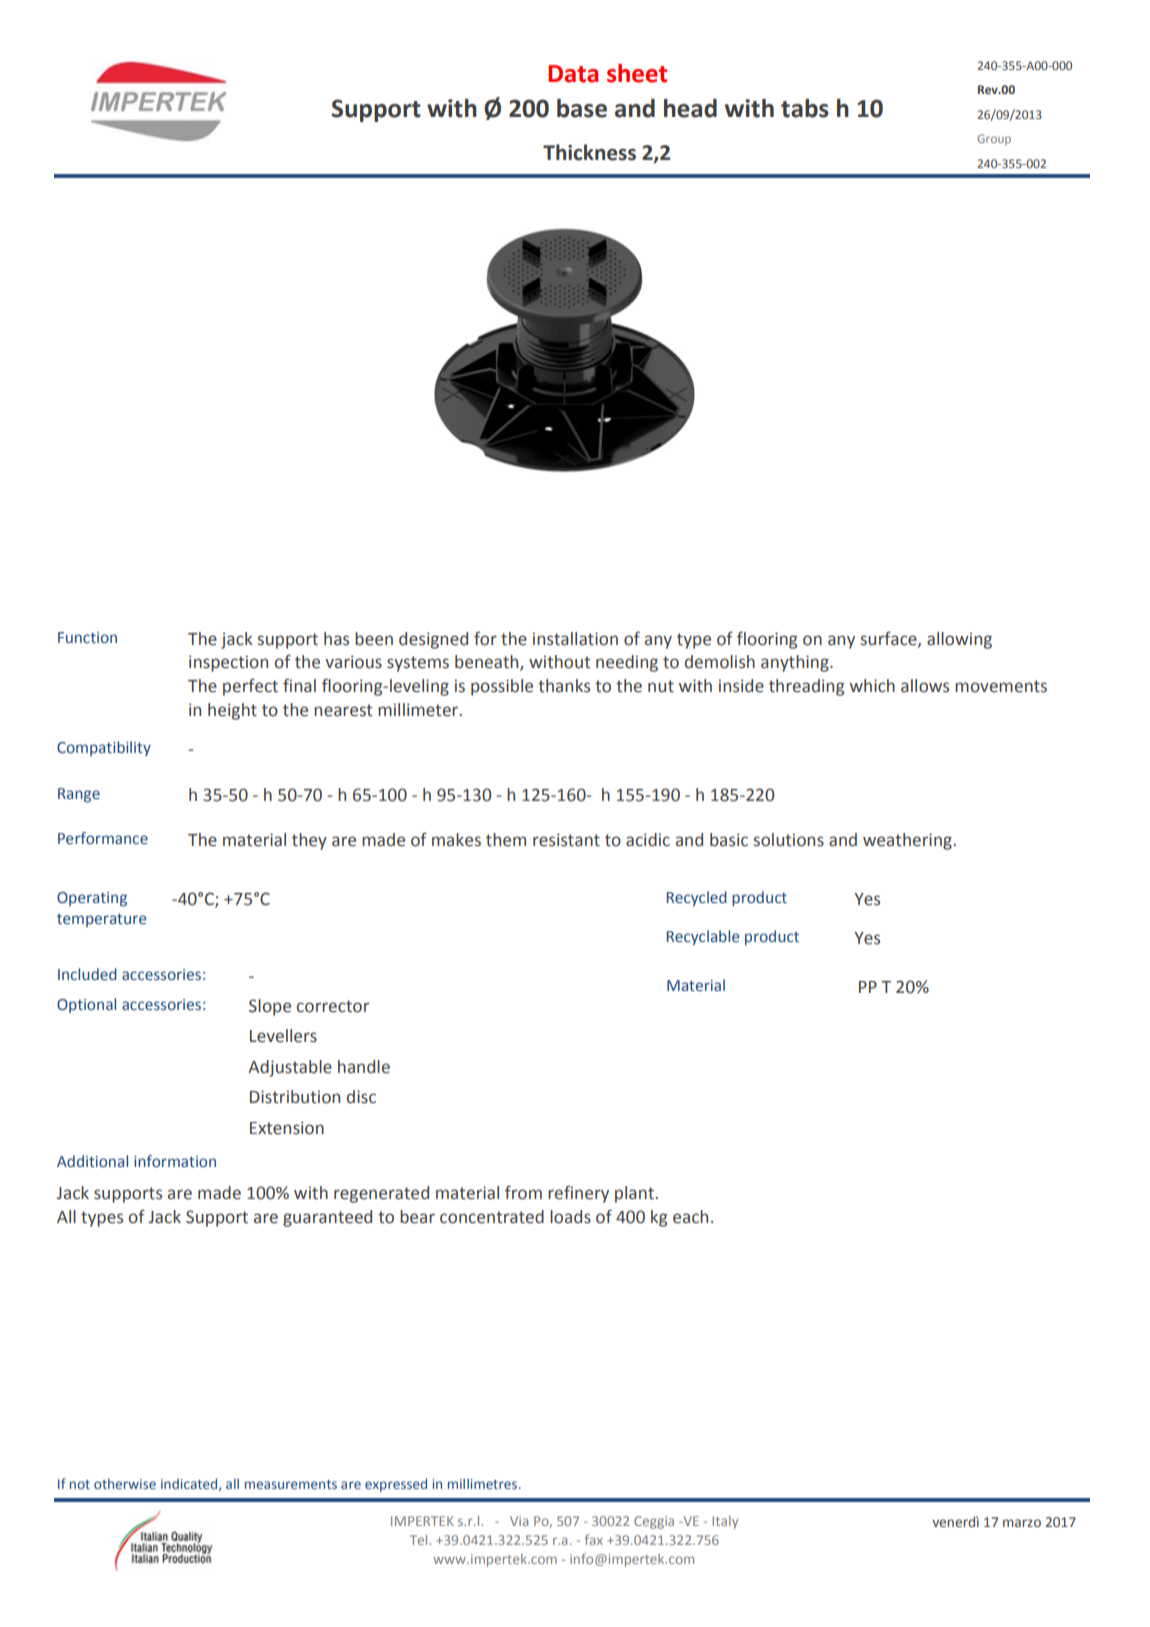  I want to click on inspection, so click(228, 663).
